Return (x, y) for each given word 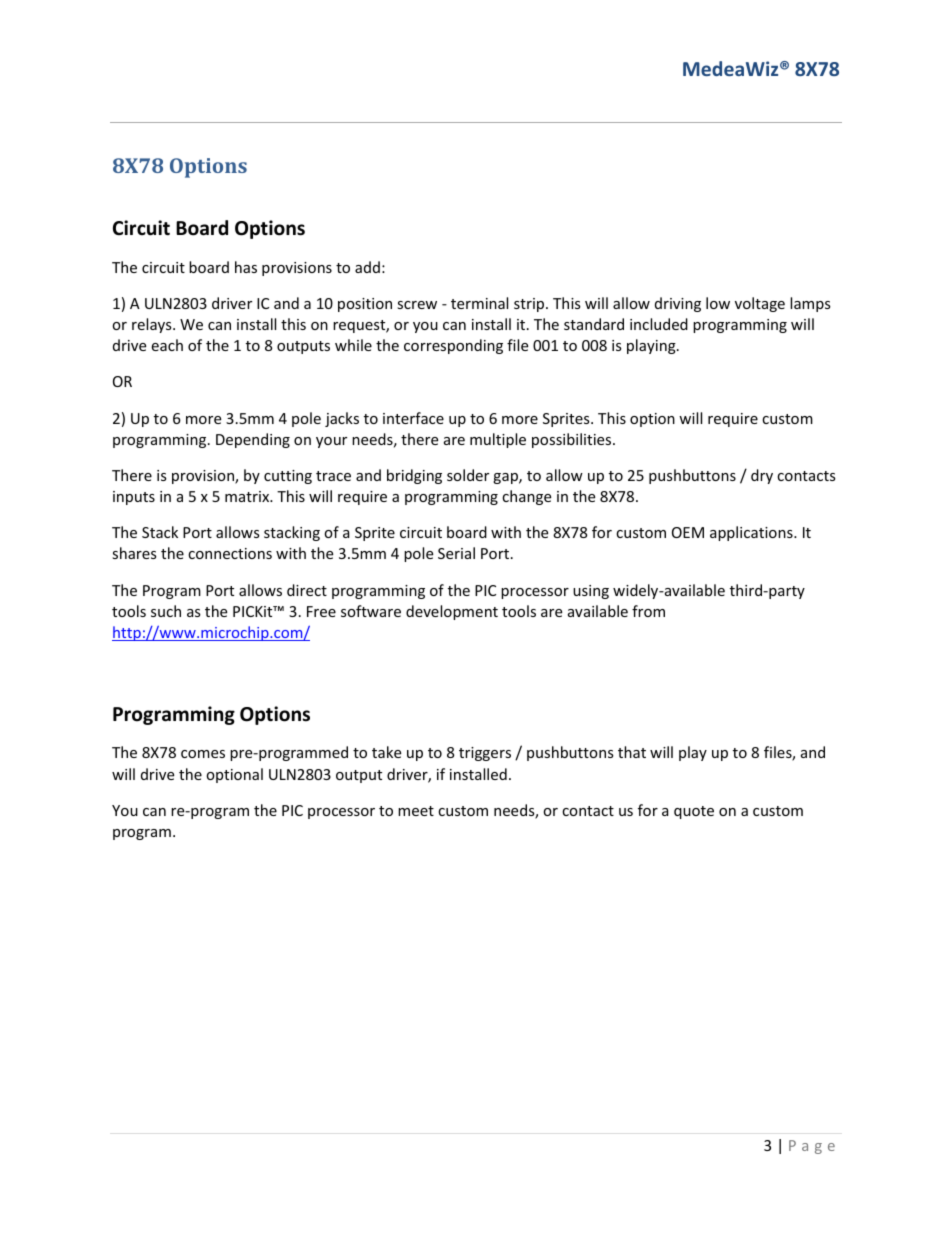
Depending (253, 440)
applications (752, 533)
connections (230, 553)
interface (413, 418)
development (452, 612)
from (648, 611)
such (166, 611)
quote (694, 812)
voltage (760, 304)
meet (416, 811)
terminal (479, 303)
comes (203, 754)
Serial (456, 553)
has (246, 267)
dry (762, 476)
